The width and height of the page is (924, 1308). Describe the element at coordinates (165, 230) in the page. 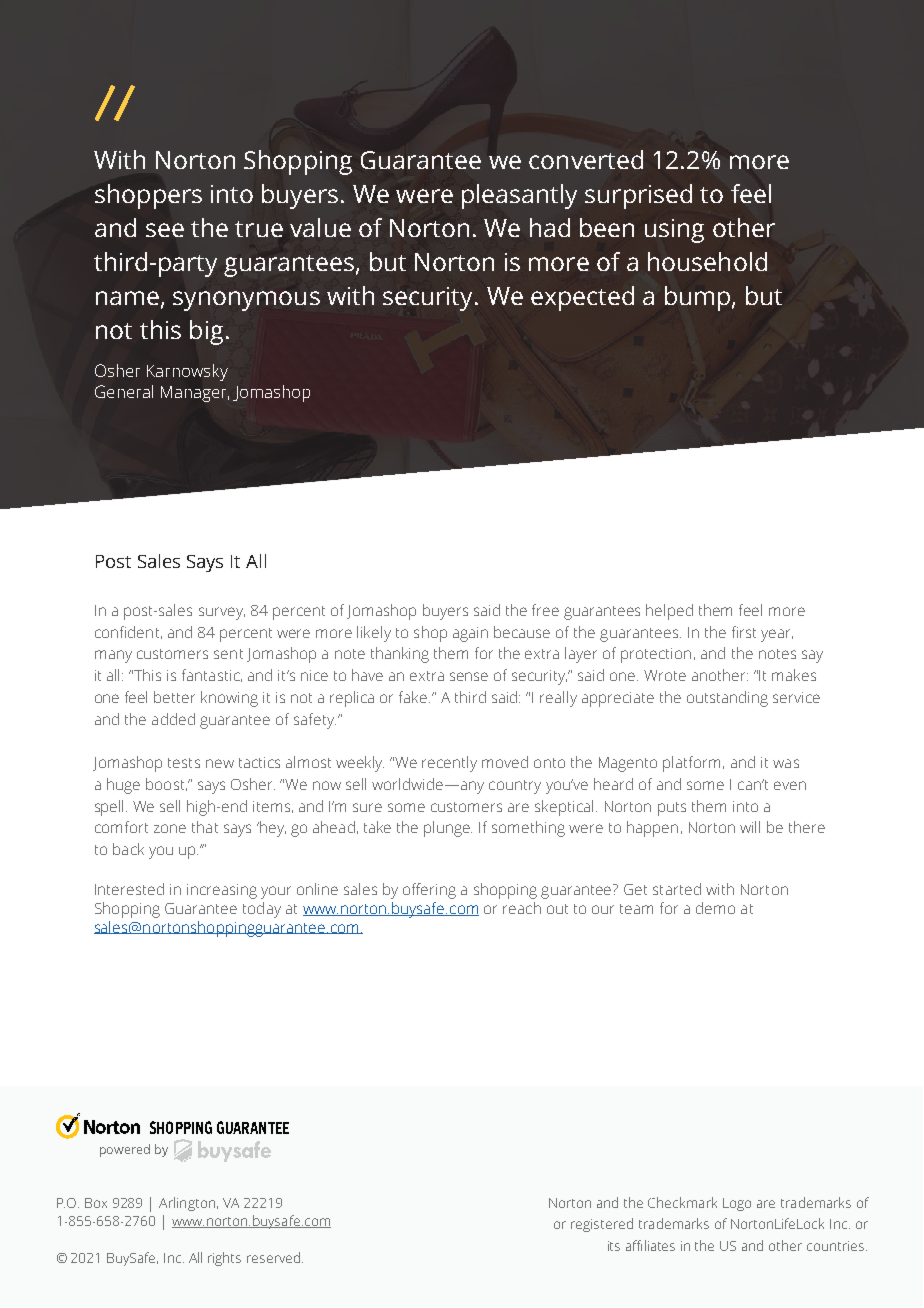

I see `see` at that location.
